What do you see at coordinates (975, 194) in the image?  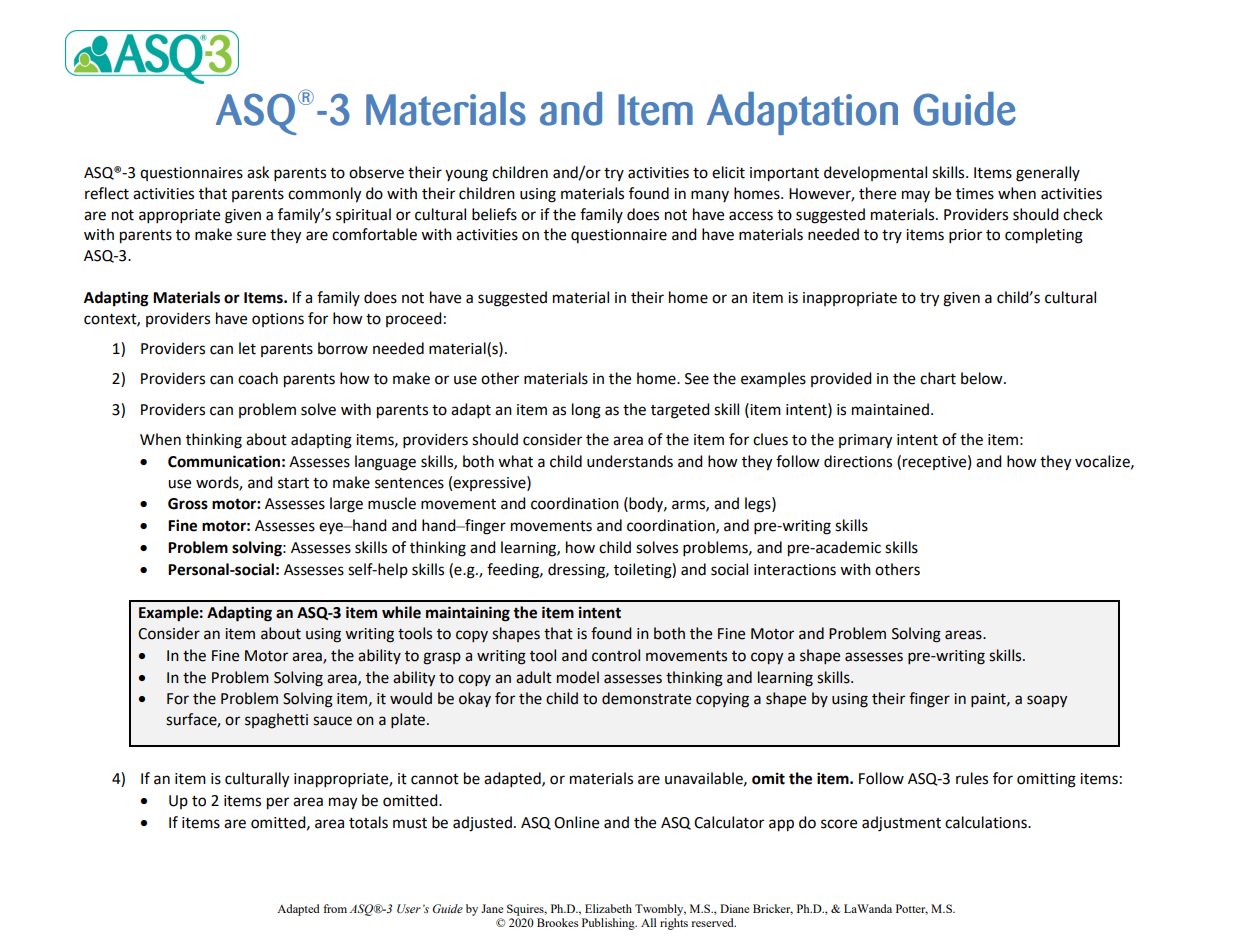 I see `times` at bounding box center [975, 194].
